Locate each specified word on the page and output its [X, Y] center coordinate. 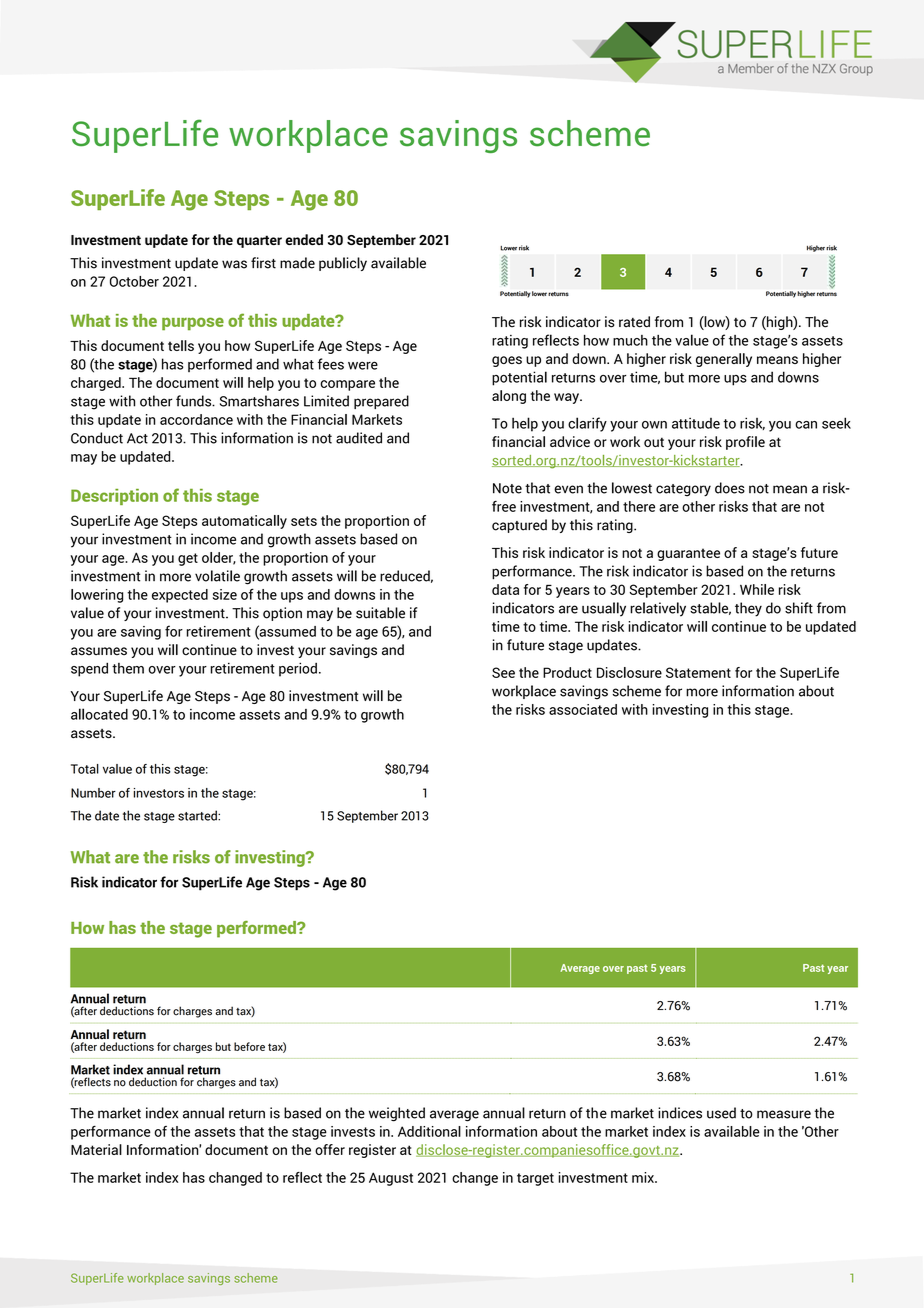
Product [567, 672]
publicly [343, 264]
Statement [698, 672]
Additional [429, 1131]
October [134, 281]
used [721, 1113]
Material [96, 1149]
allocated [99, 714]
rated [634, 322]
